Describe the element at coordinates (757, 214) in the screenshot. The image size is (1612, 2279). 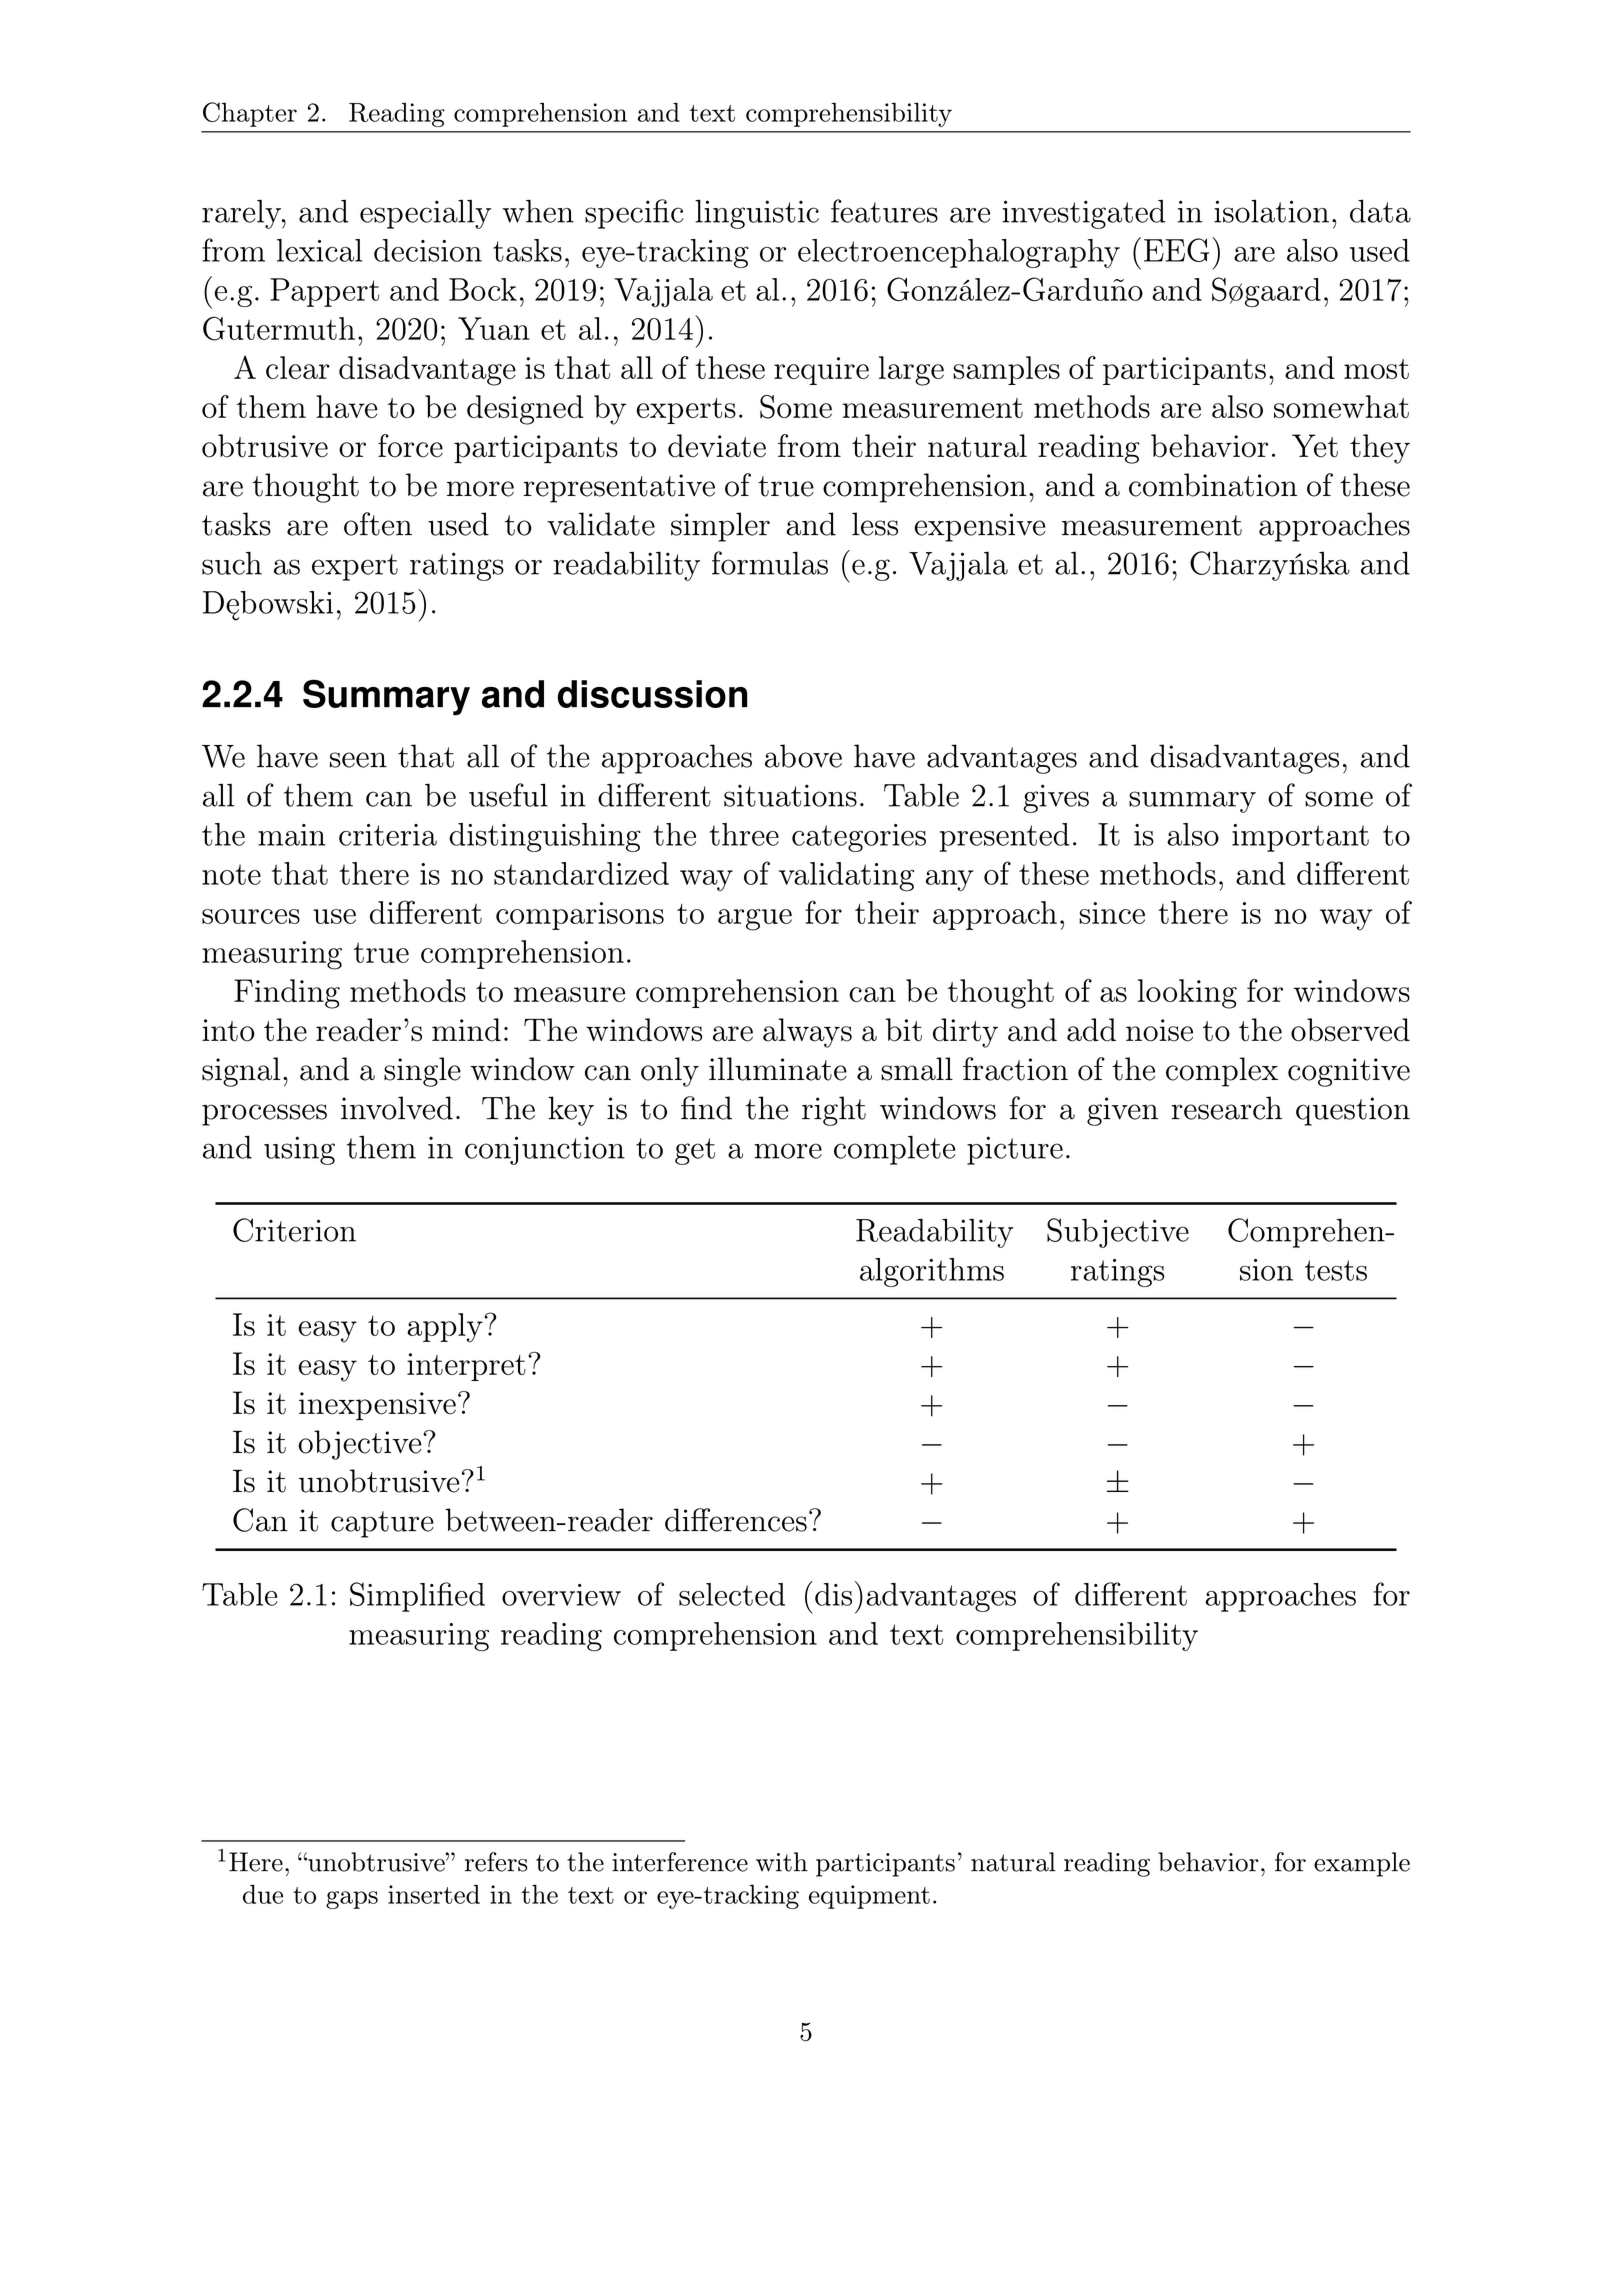
I see `linguistic` at that location.
